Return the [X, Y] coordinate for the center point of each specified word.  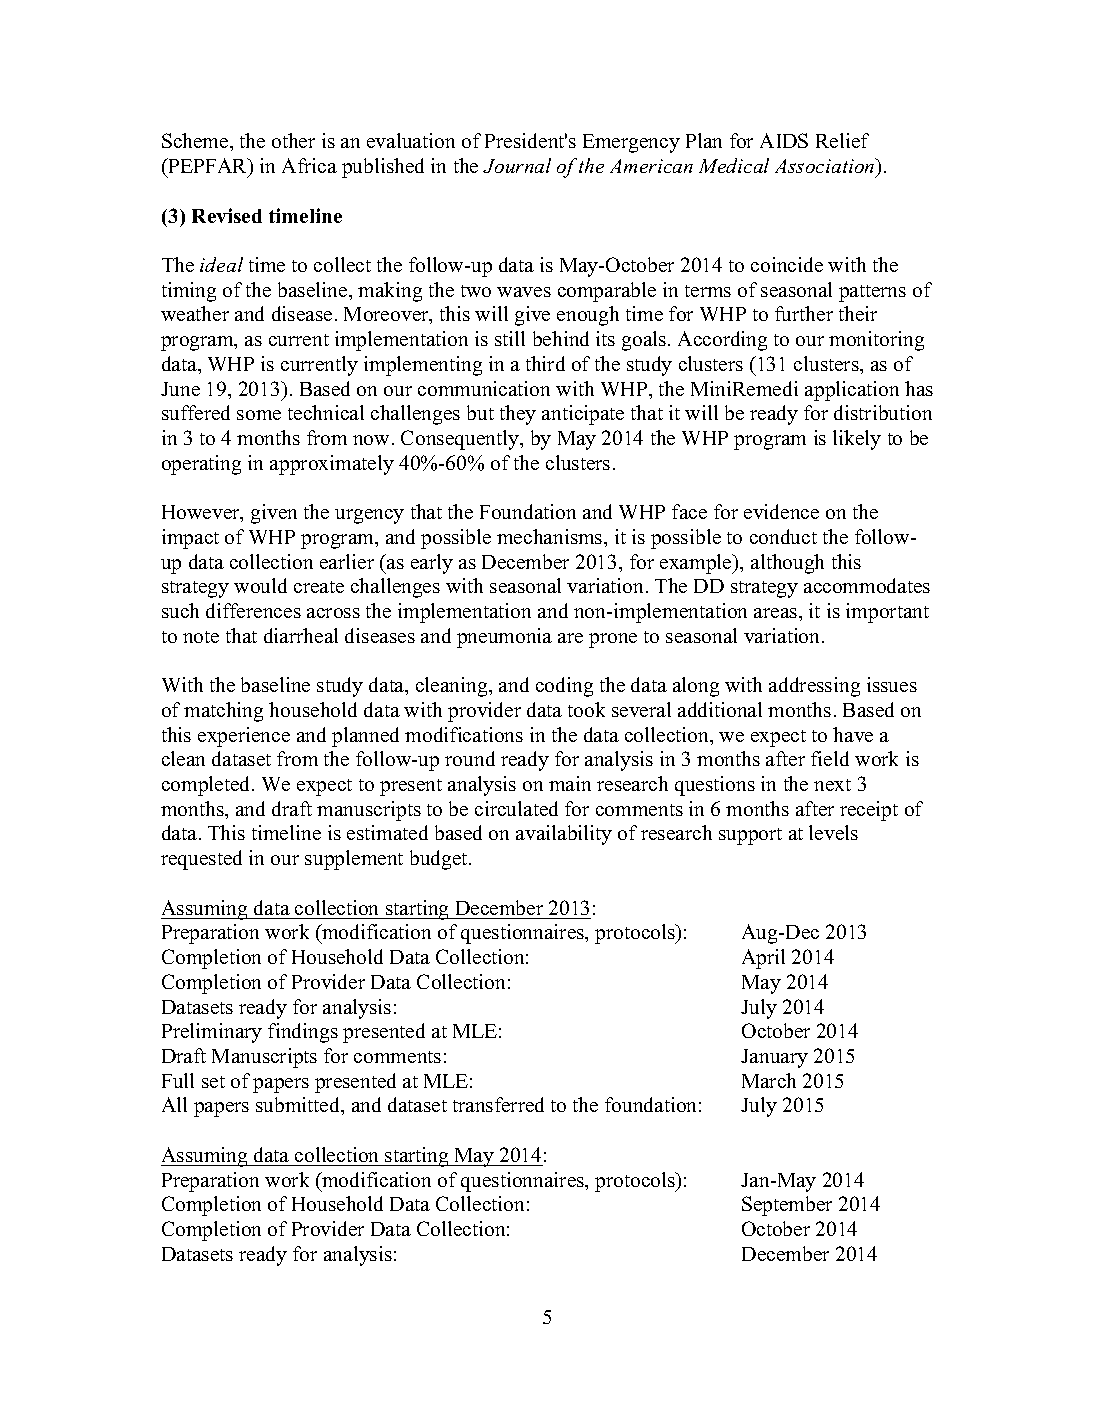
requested [201, 860]
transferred [498, 1104]
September [787, 1206]
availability [564, 835]
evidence [781, 511]
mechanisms [551, 536]
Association [826, 165]
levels [833, 832]
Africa [309, 165]
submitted [299, 1106]
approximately [332, 465]
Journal [517, 165]
